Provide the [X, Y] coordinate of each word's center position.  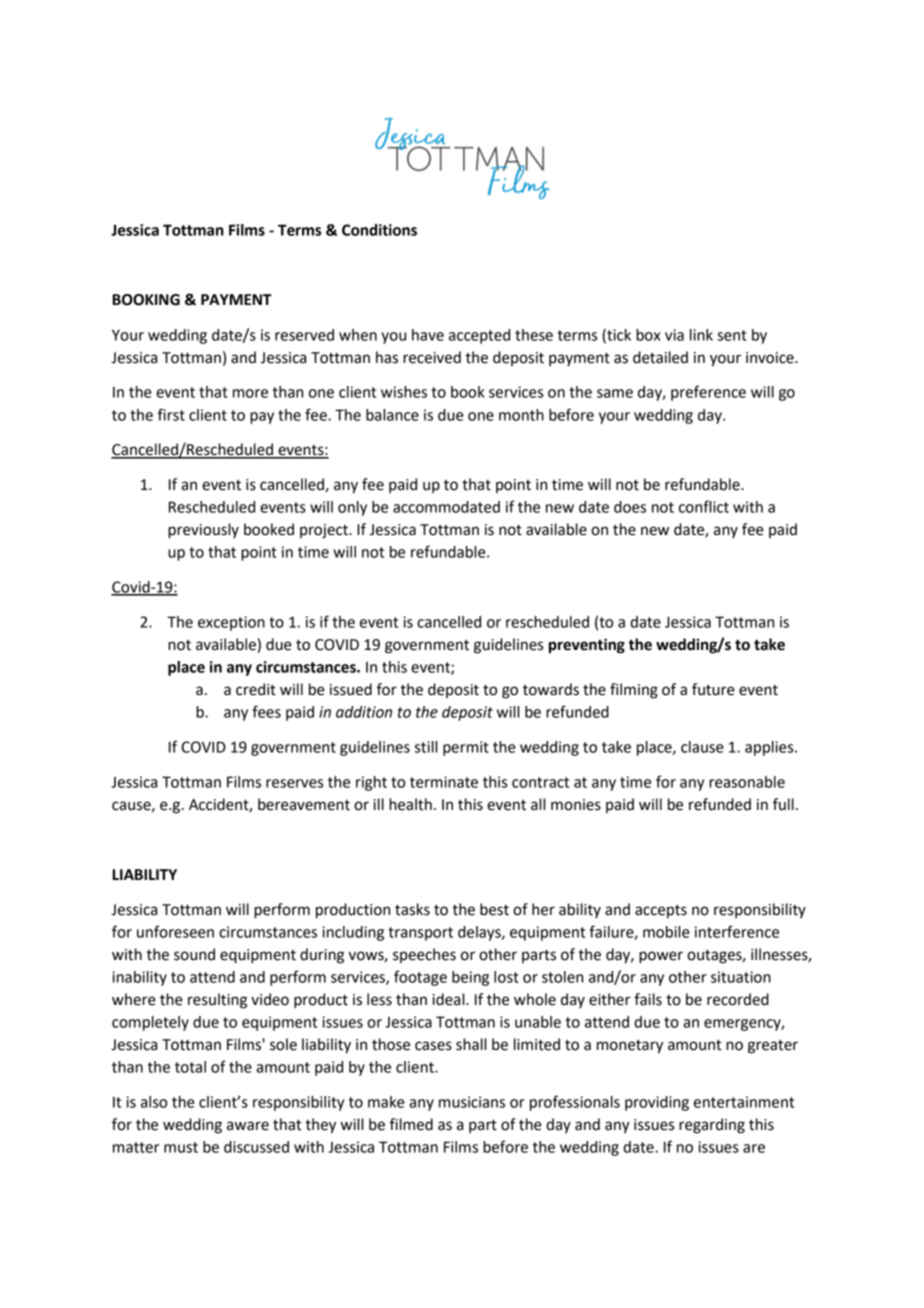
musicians [472, 1102]
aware [248, 1126]
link [701, 335]
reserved [304, 335]
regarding [712, 1126]
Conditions [379, 230]
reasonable [747, 782]
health [410, 804]
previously [203, 531]
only [352, 508]
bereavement [304, 804]
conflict [704, 506]
